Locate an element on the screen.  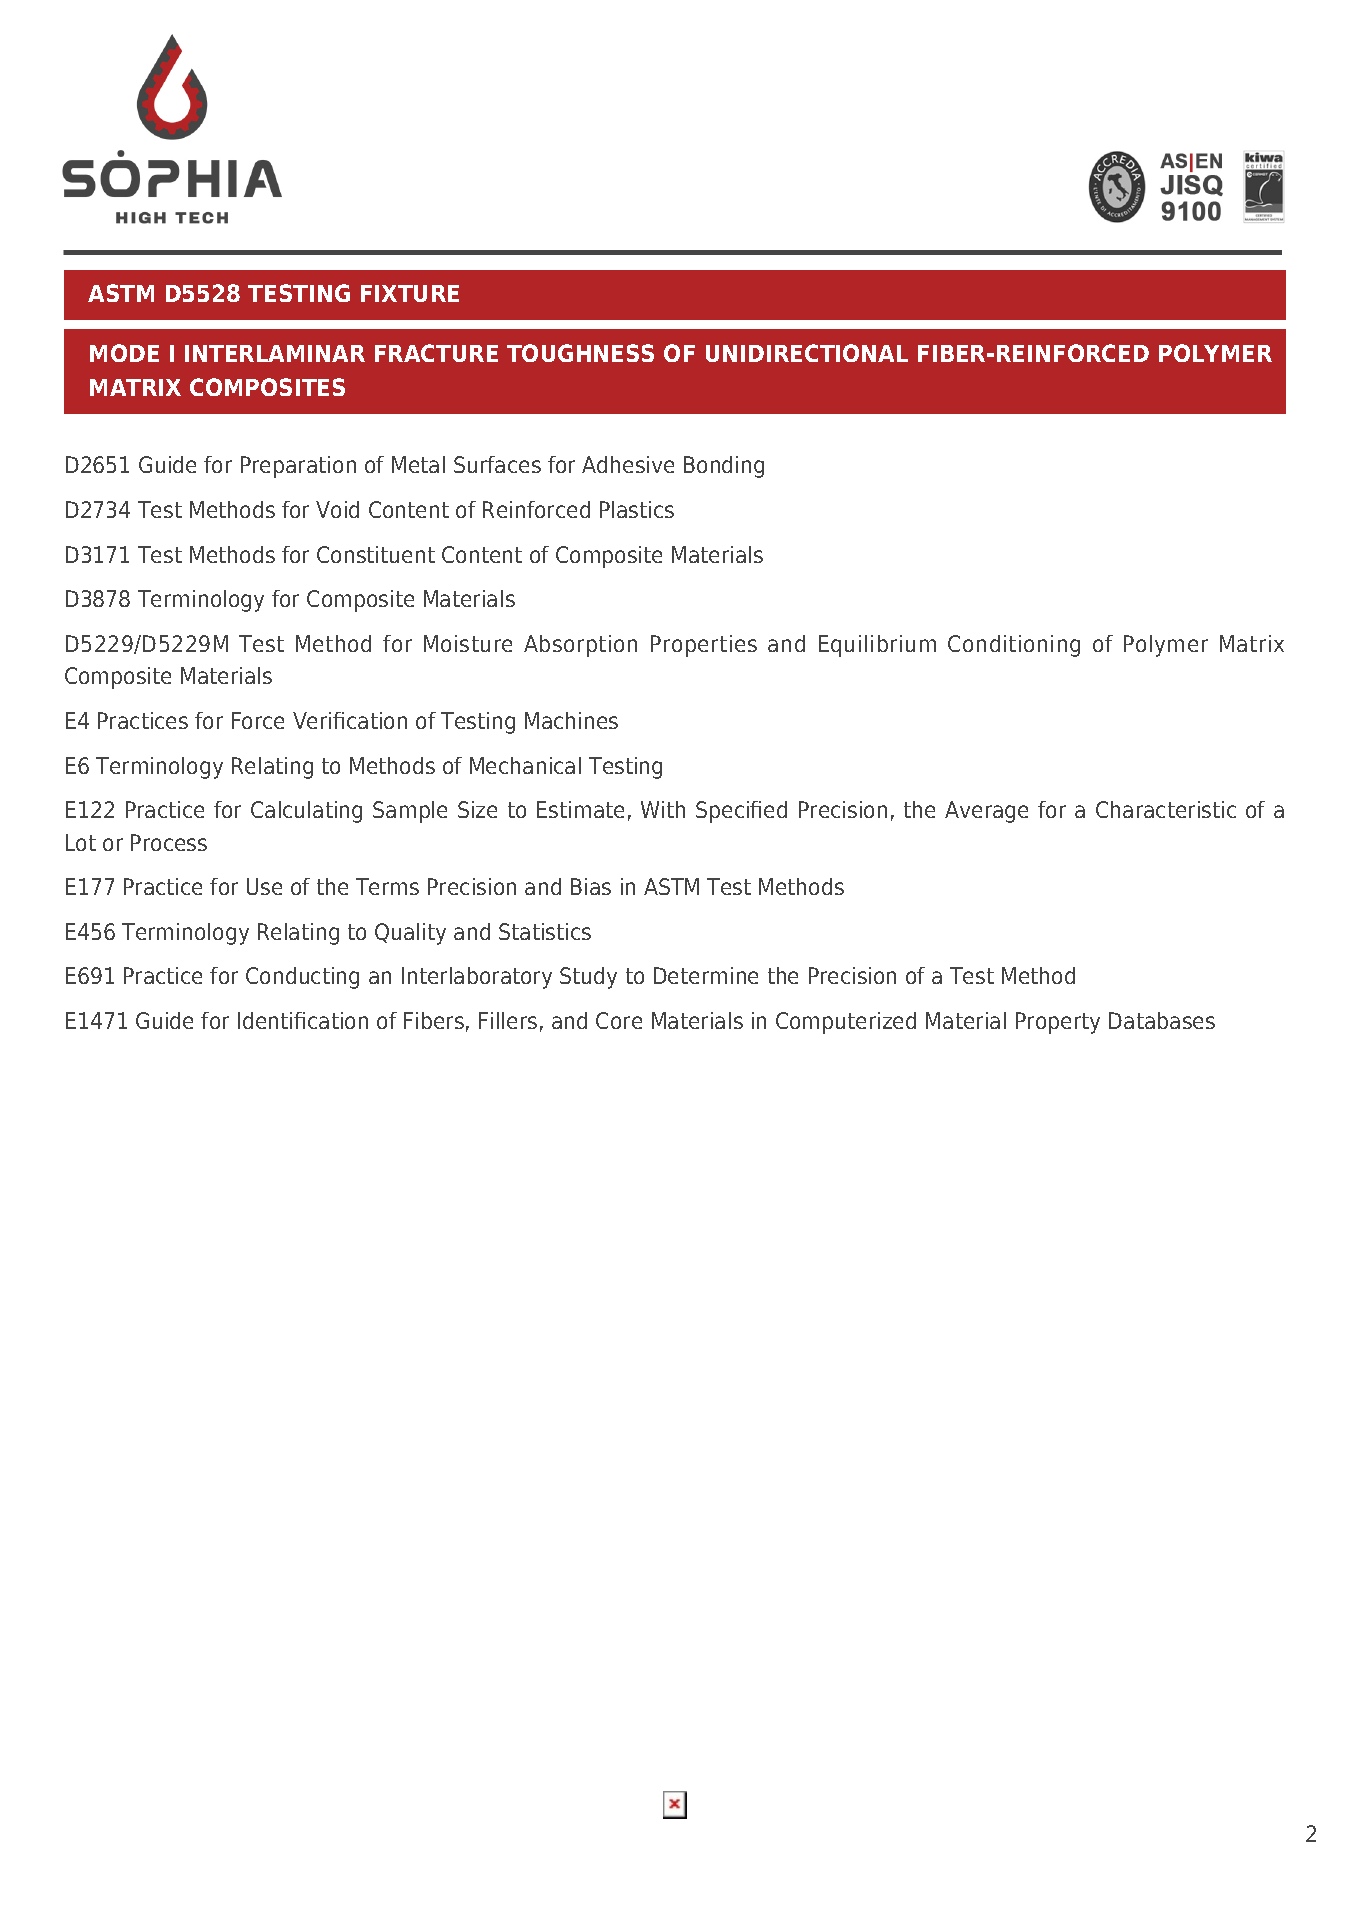
MODE is located at coordinates (124, 353).
